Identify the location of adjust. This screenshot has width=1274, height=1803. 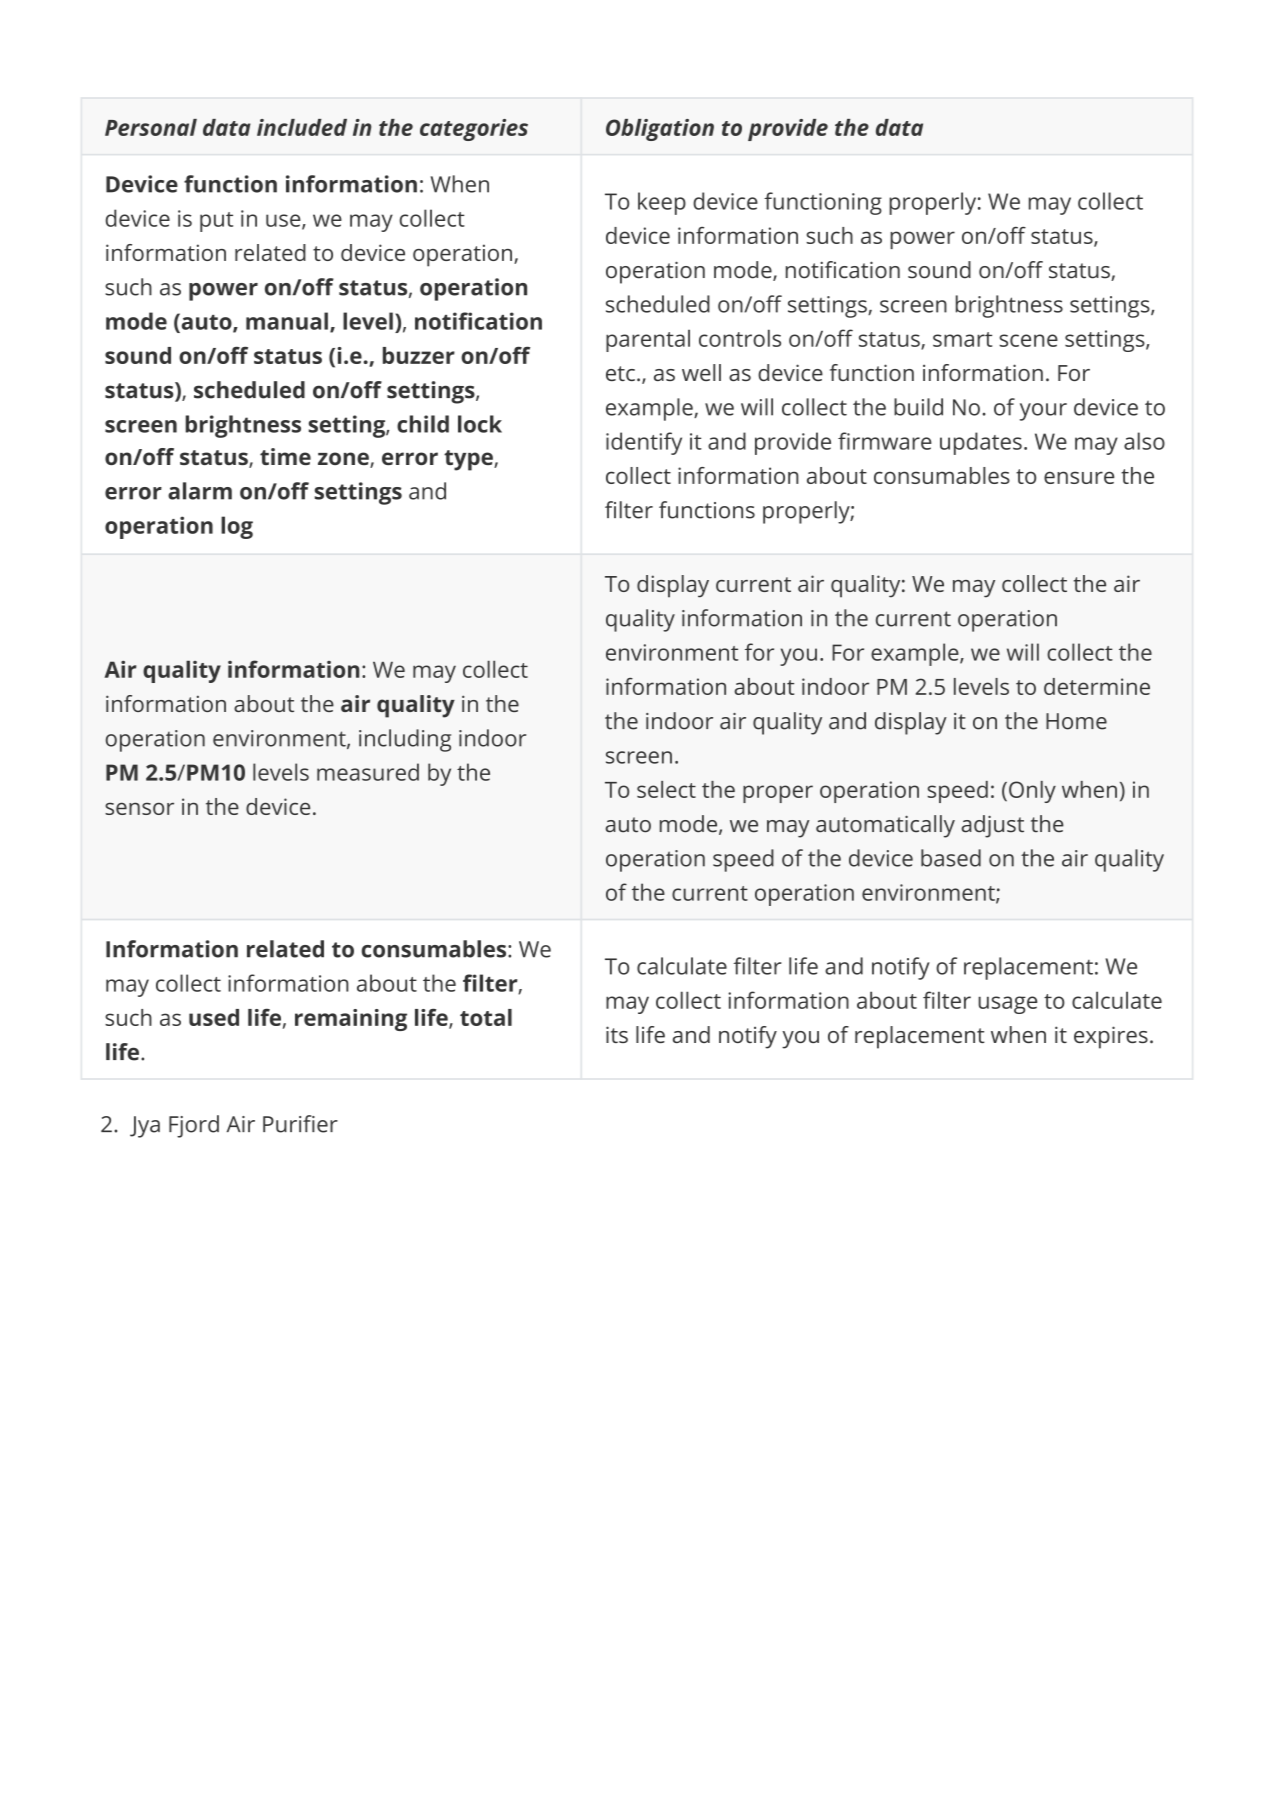
(992, 826).
